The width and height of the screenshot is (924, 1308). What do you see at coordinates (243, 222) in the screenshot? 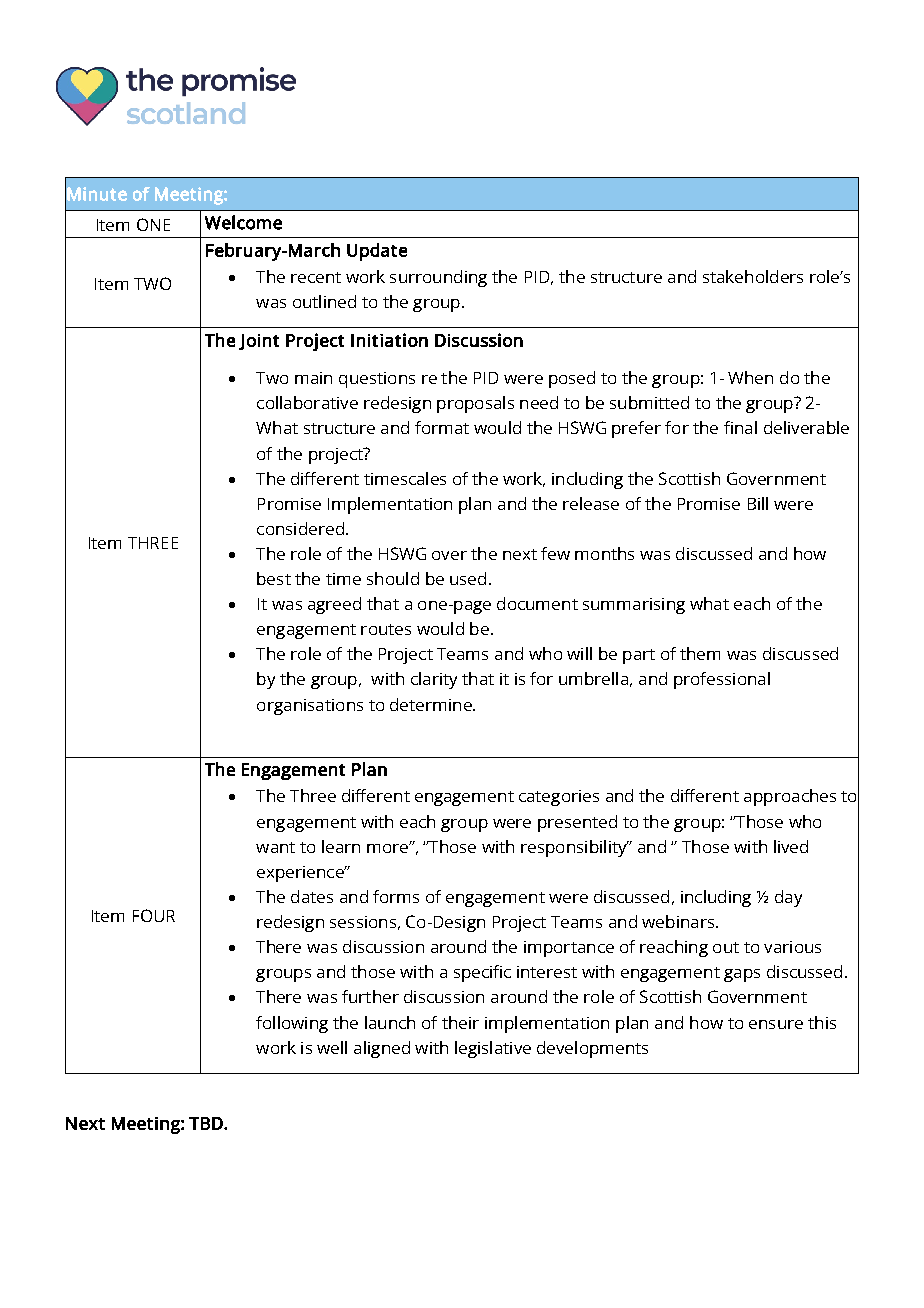
I see `Welcome` at bounding box center [243, 222].
